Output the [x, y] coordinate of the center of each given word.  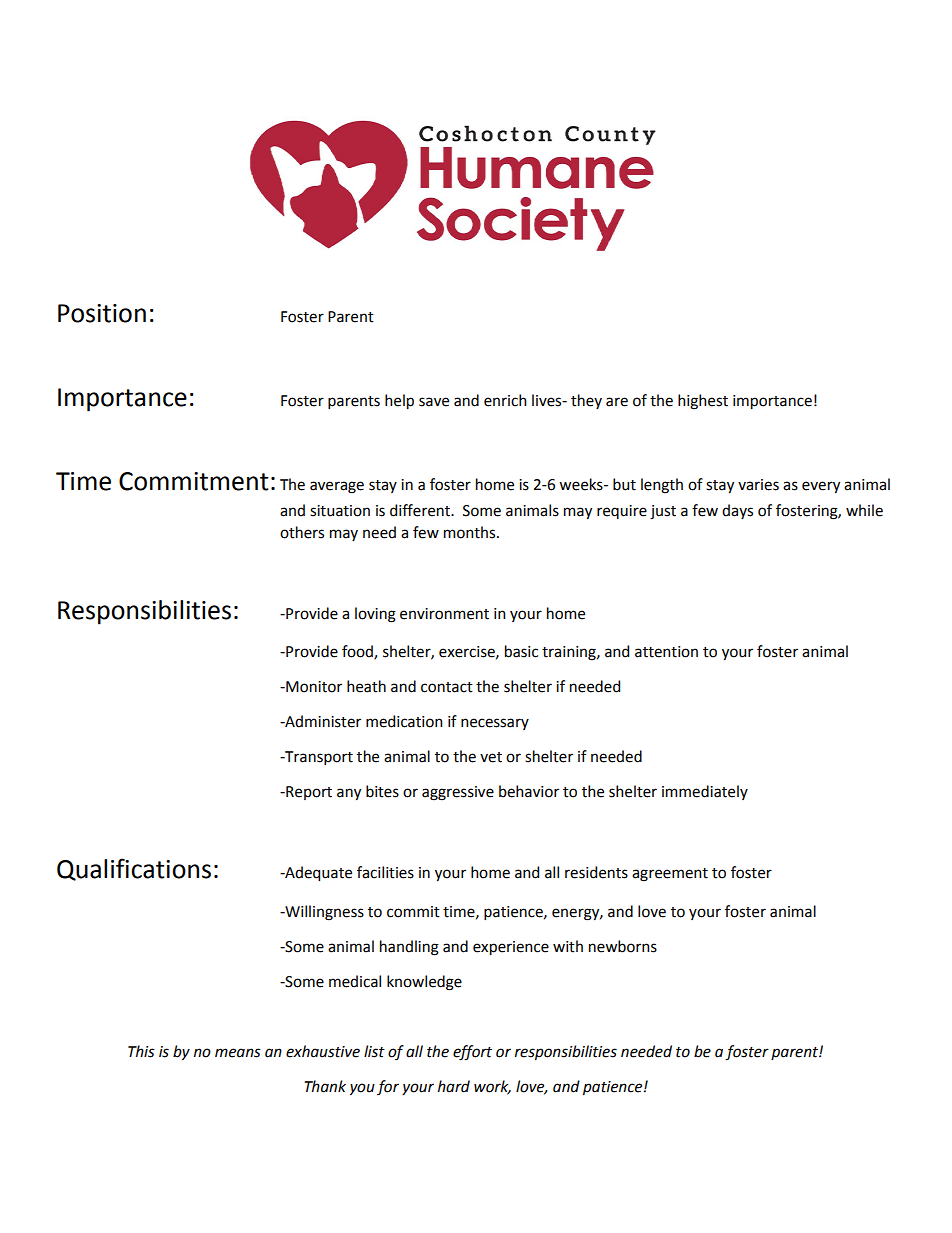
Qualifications [134, 869]
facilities [385, 872]
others [302, 532]
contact [447, 687]
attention [666, 652]
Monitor [313, 687]
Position [102, 313]
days [737, 511]
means [238, 1053]
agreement [670, 875]
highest [703, 402]
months [471, 532]
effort [472, 1053]
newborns [623, 946]
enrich [505, 400]
